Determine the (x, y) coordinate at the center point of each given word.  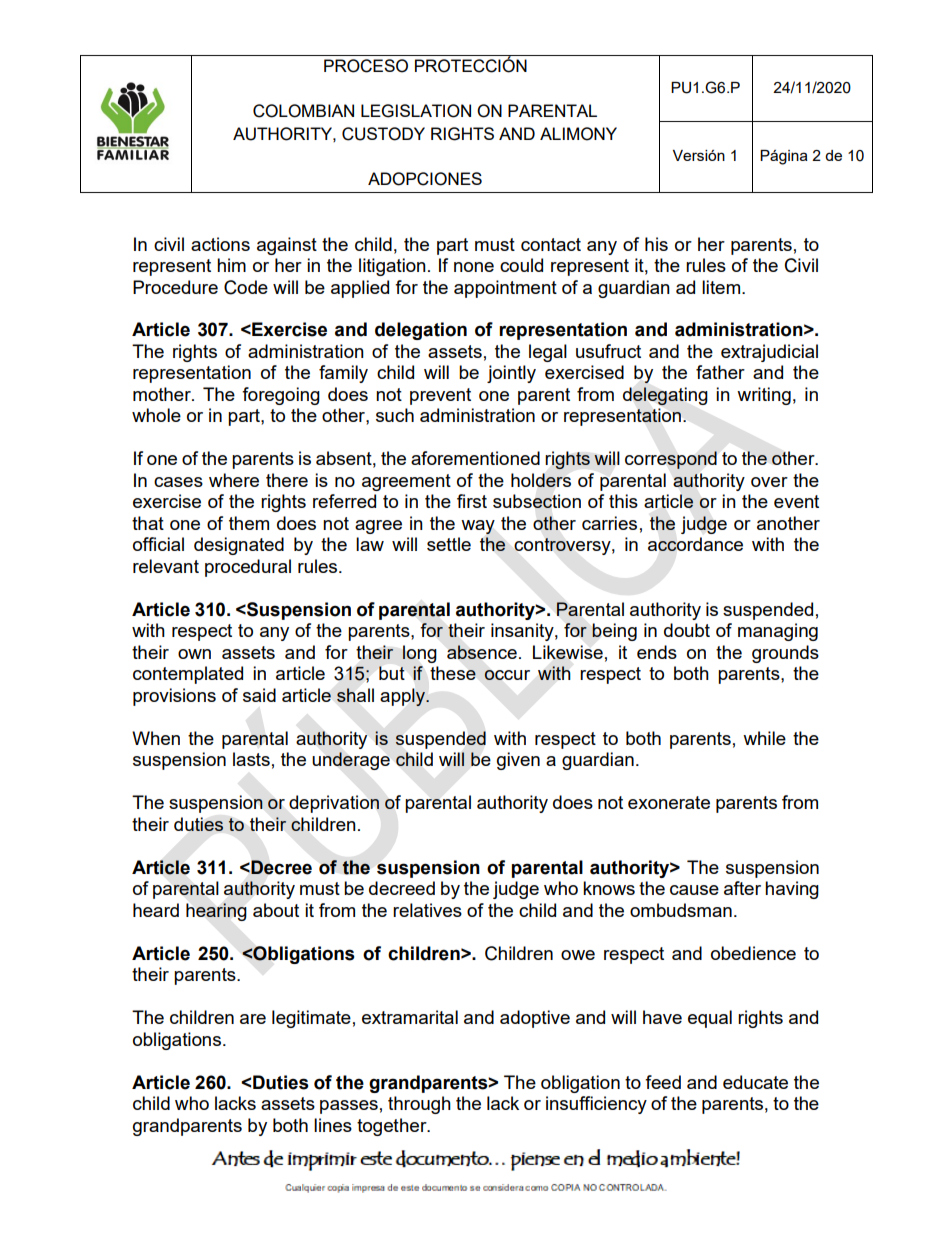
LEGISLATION (416, 111)
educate (755, 1082)
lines (333, 1125)
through (419, 1105)
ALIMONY (578, 134)
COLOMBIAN (303, 111)
